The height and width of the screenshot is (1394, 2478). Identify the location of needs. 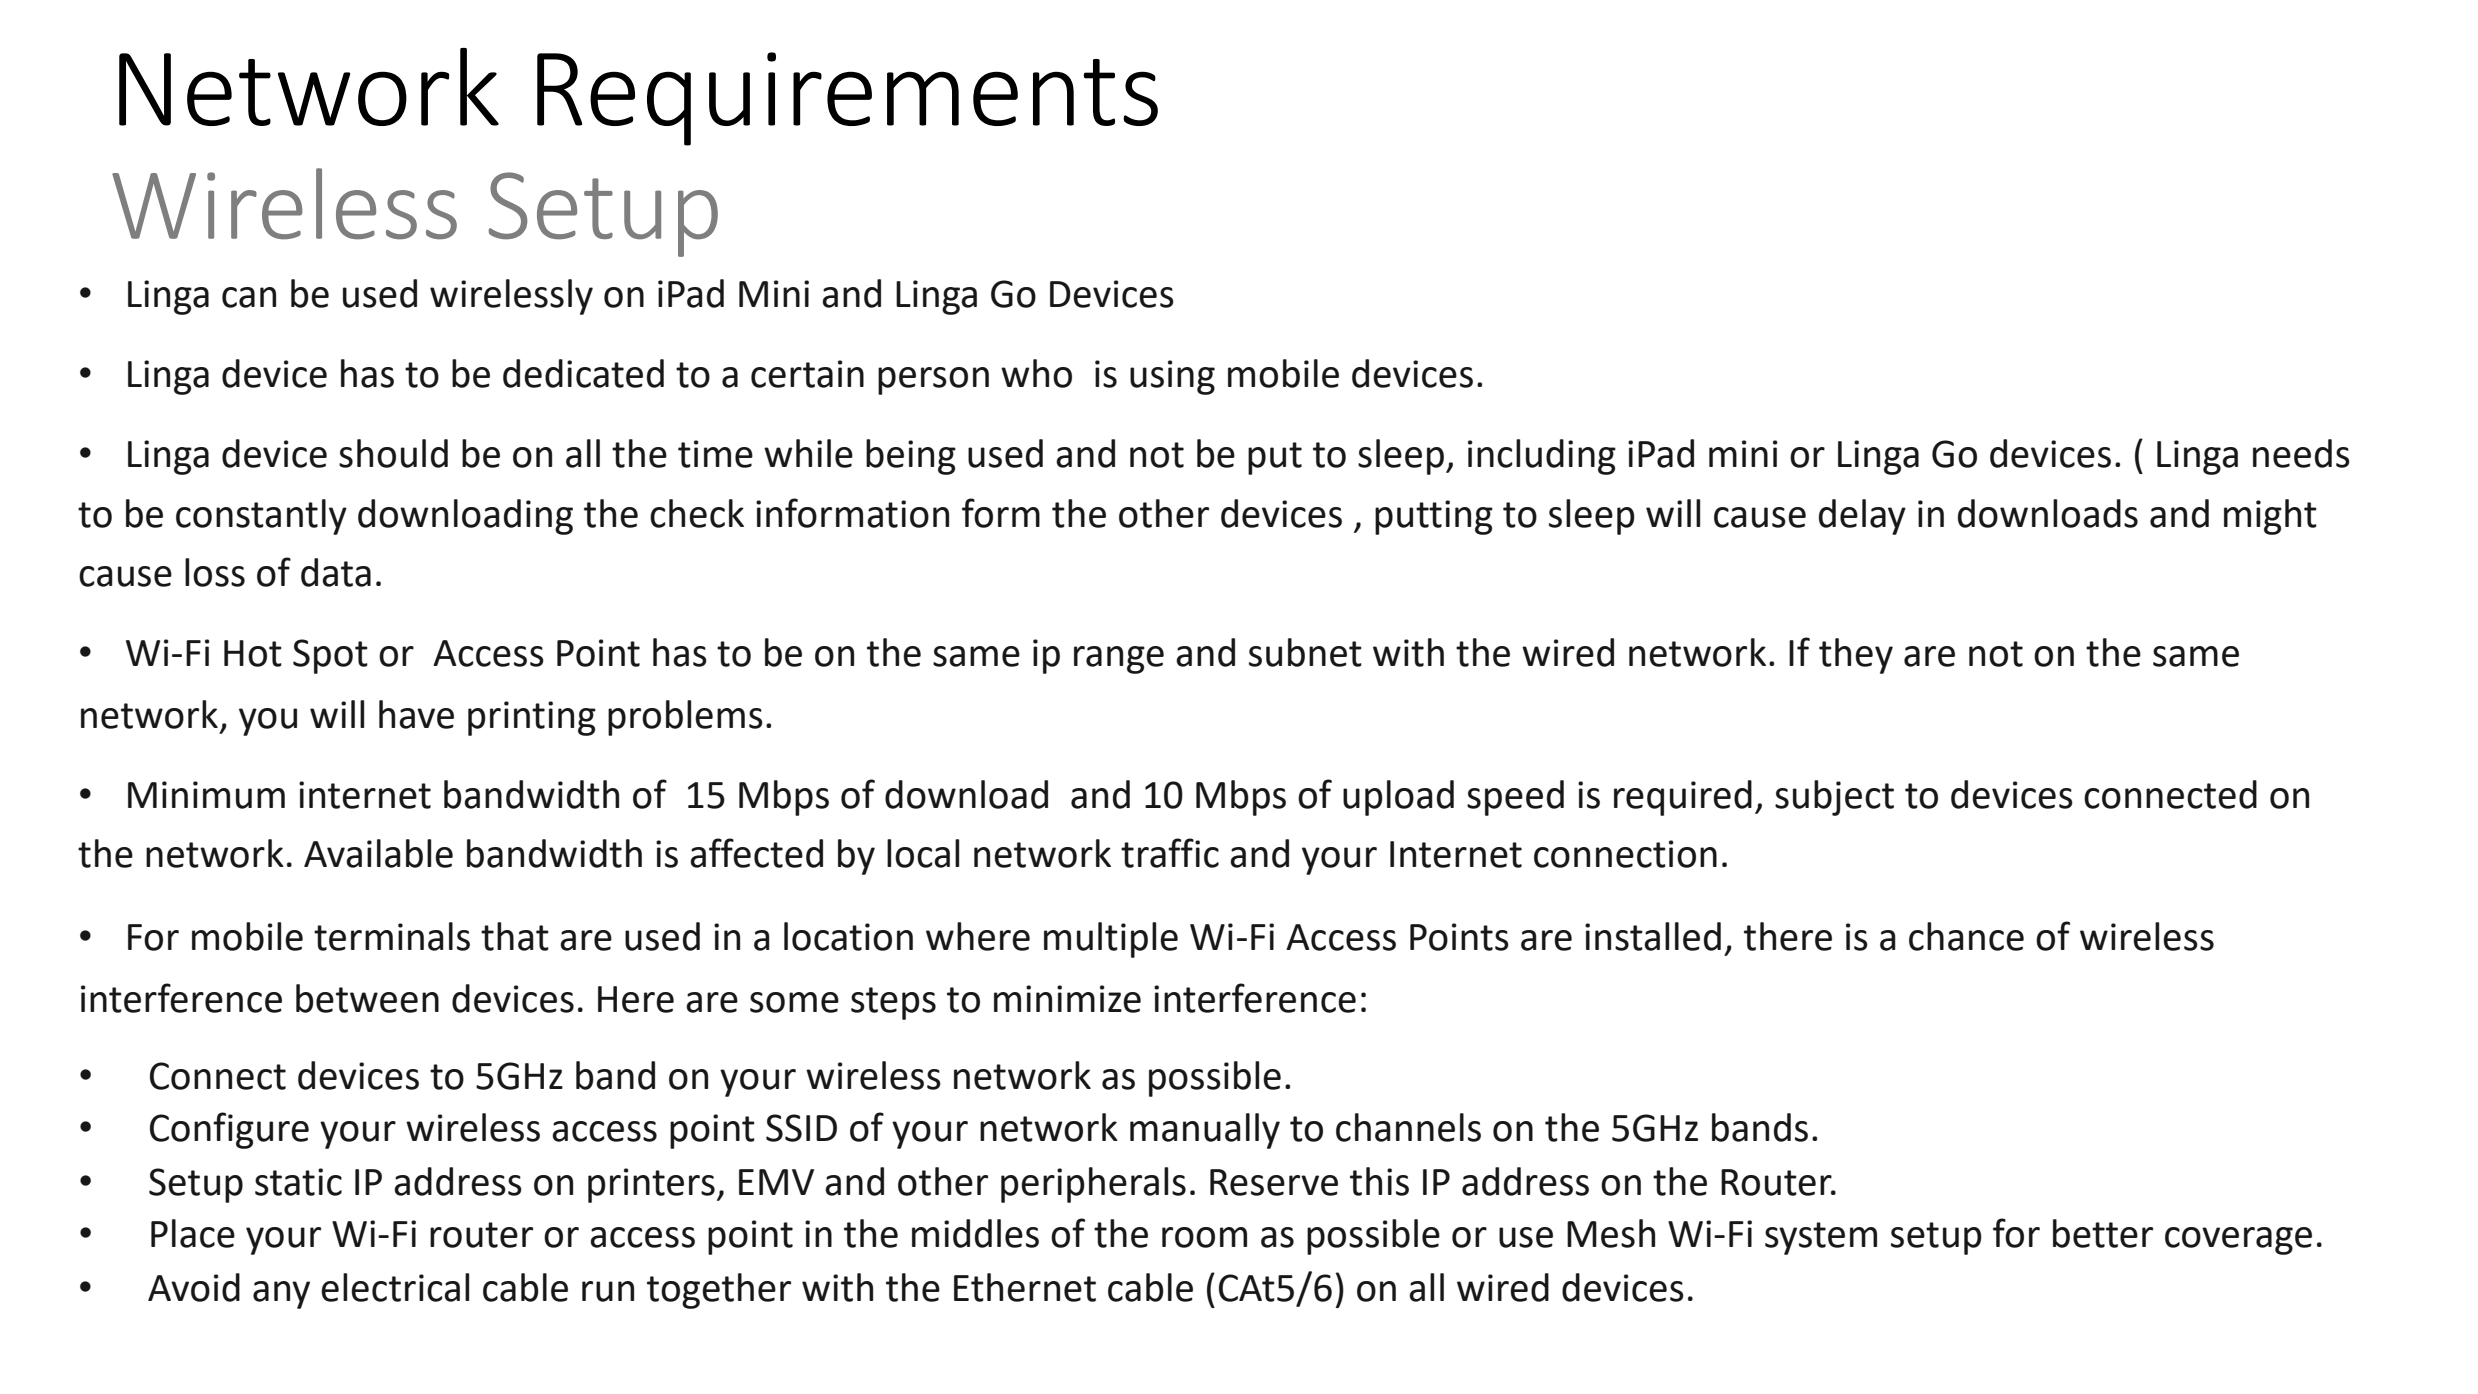
(2301, 453).
